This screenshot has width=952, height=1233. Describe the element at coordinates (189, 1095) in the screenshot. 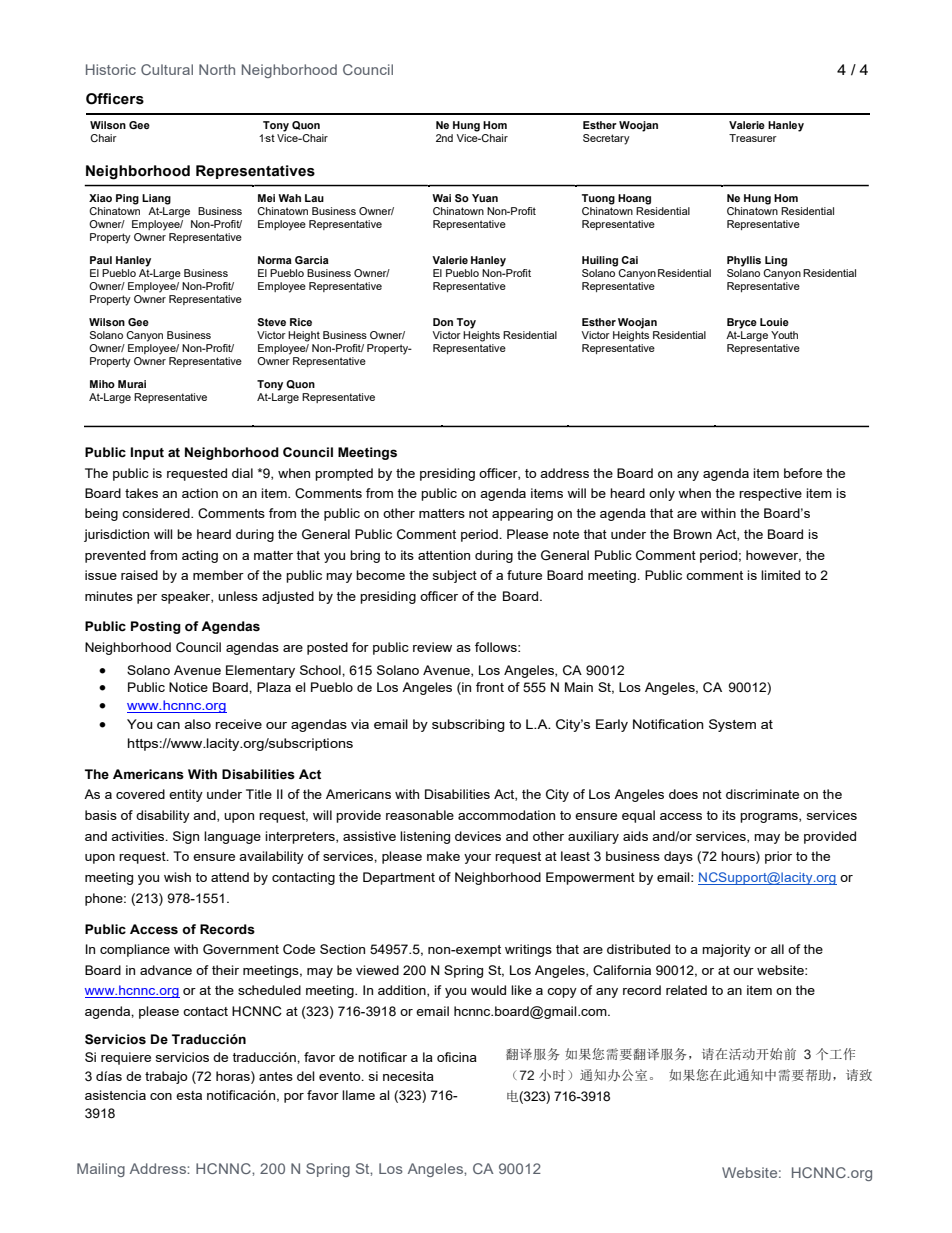

I see `esta` at that location.
